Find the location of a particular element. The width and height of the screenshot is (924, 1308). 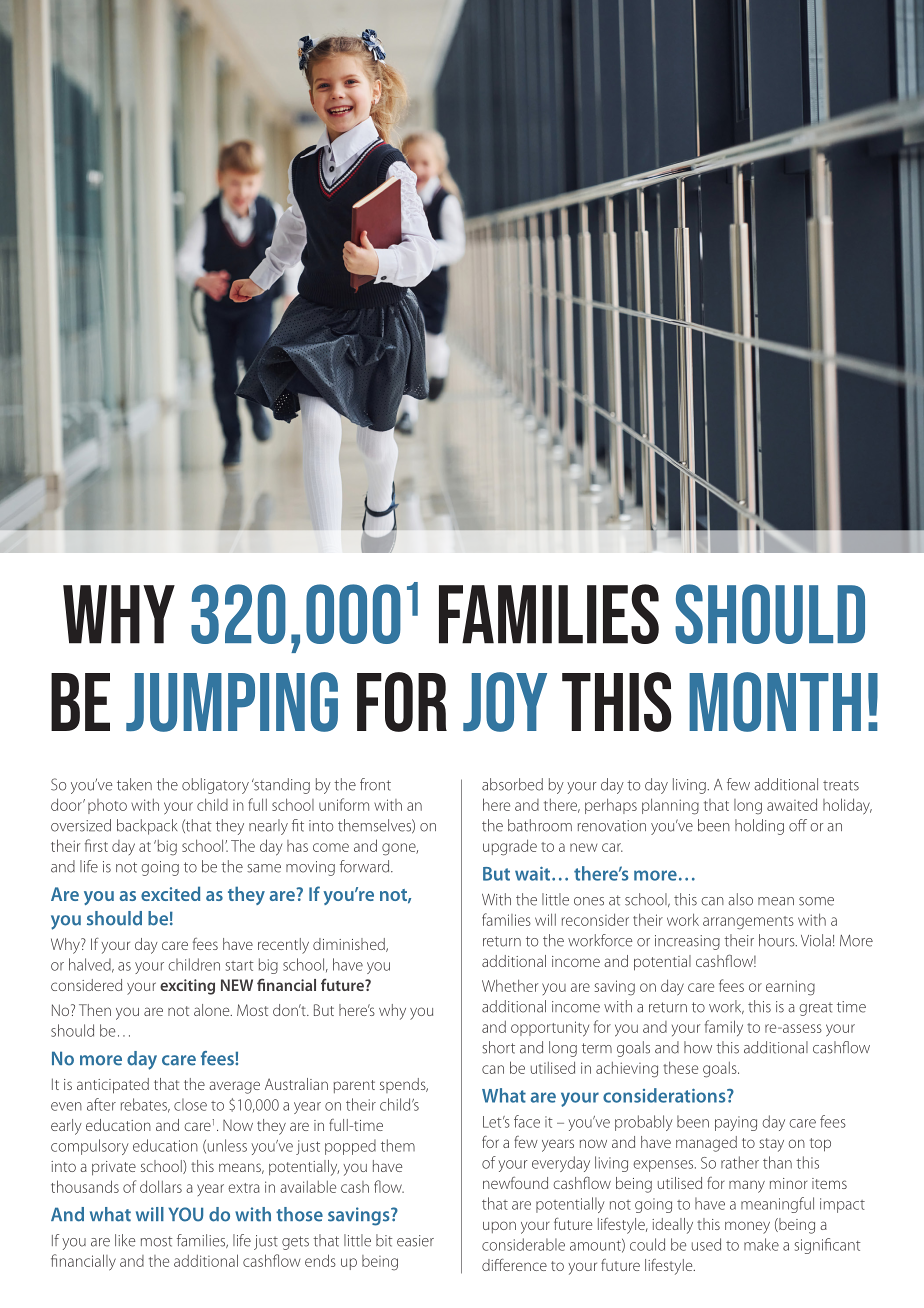

MONTH is located at coordinates (775, 702).
